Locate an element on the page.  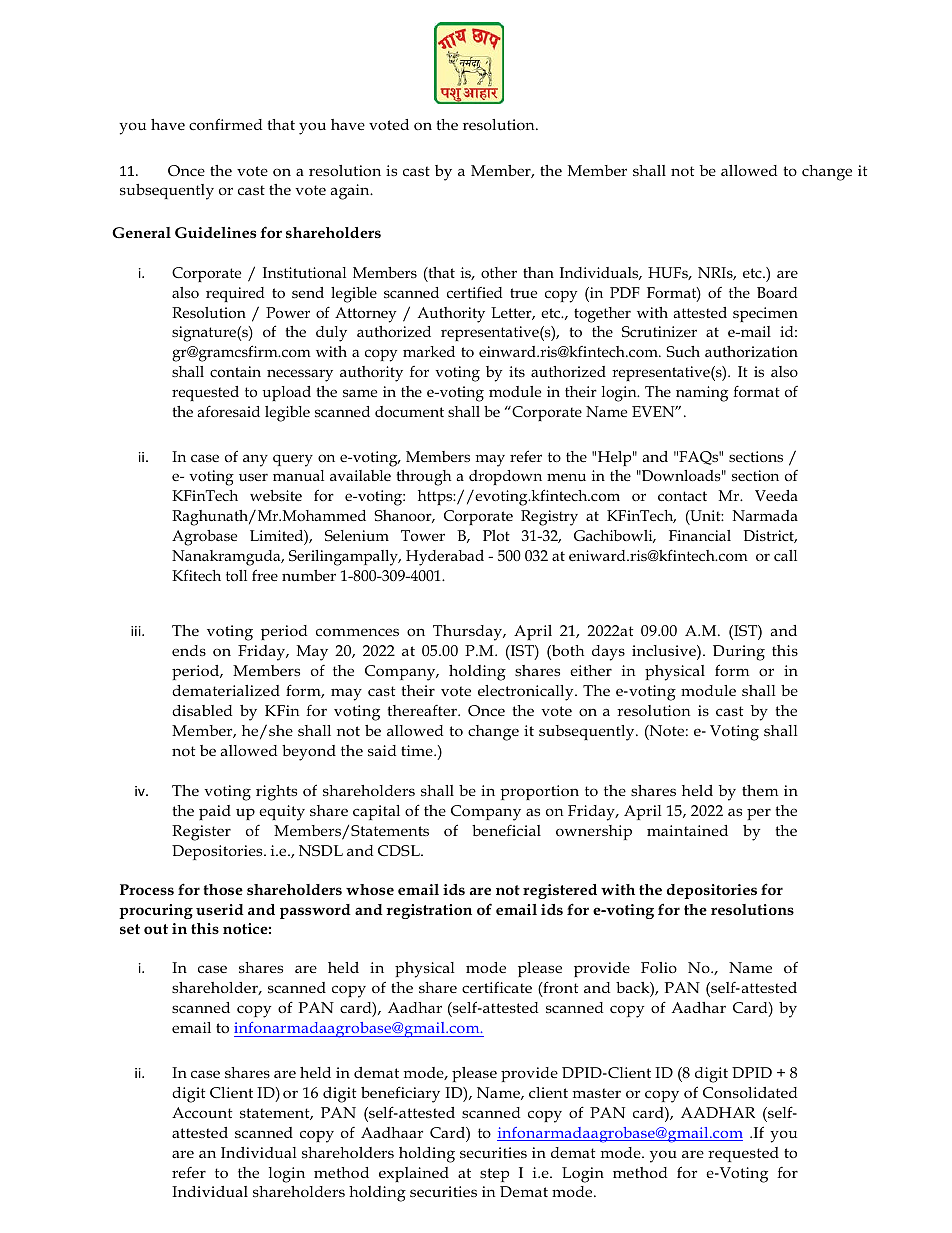
website is located at coordinates (276, 496).
